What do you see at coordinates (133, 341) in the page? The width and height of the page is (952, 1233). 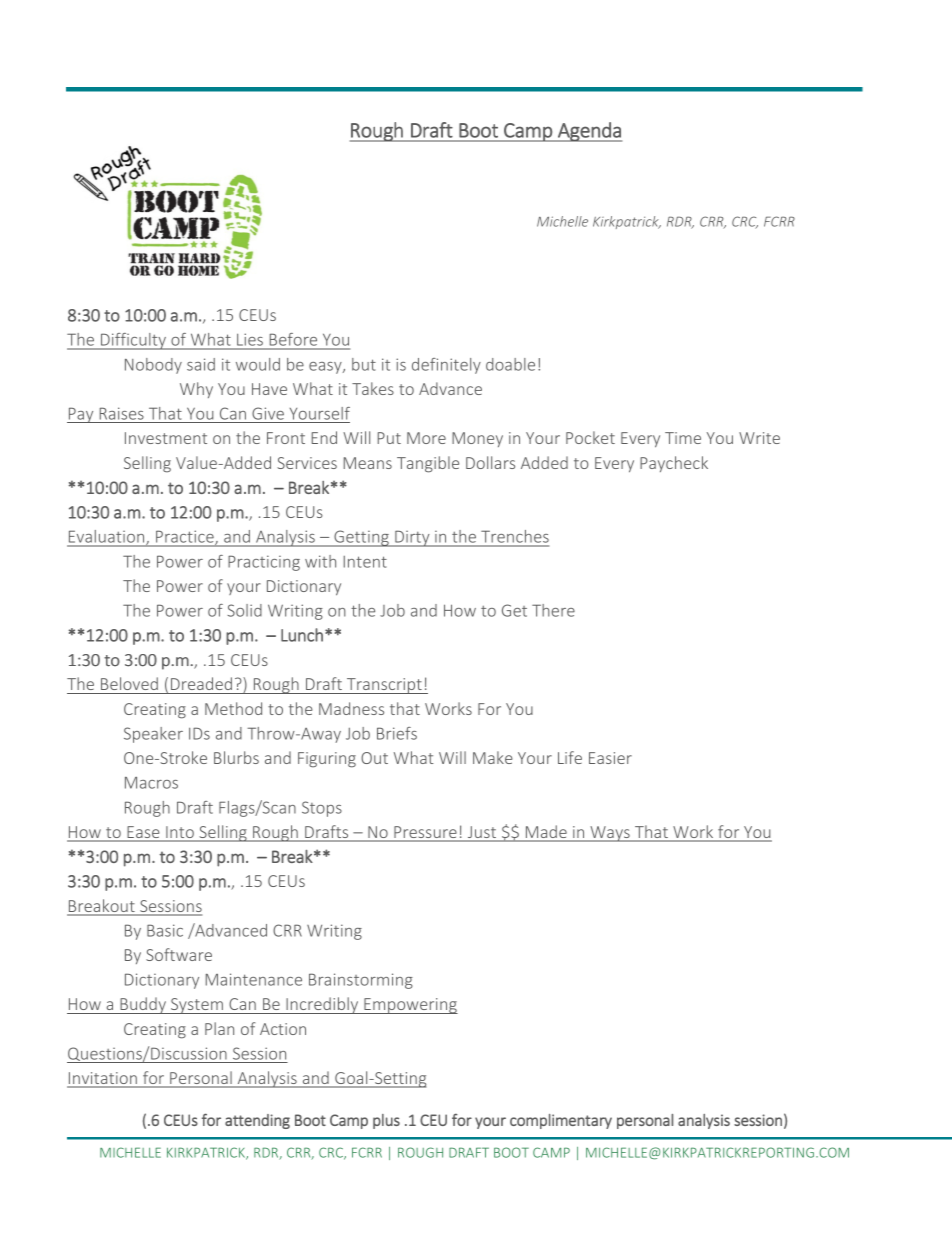 I see `Difficulty` at bounding box center [133, 341].
